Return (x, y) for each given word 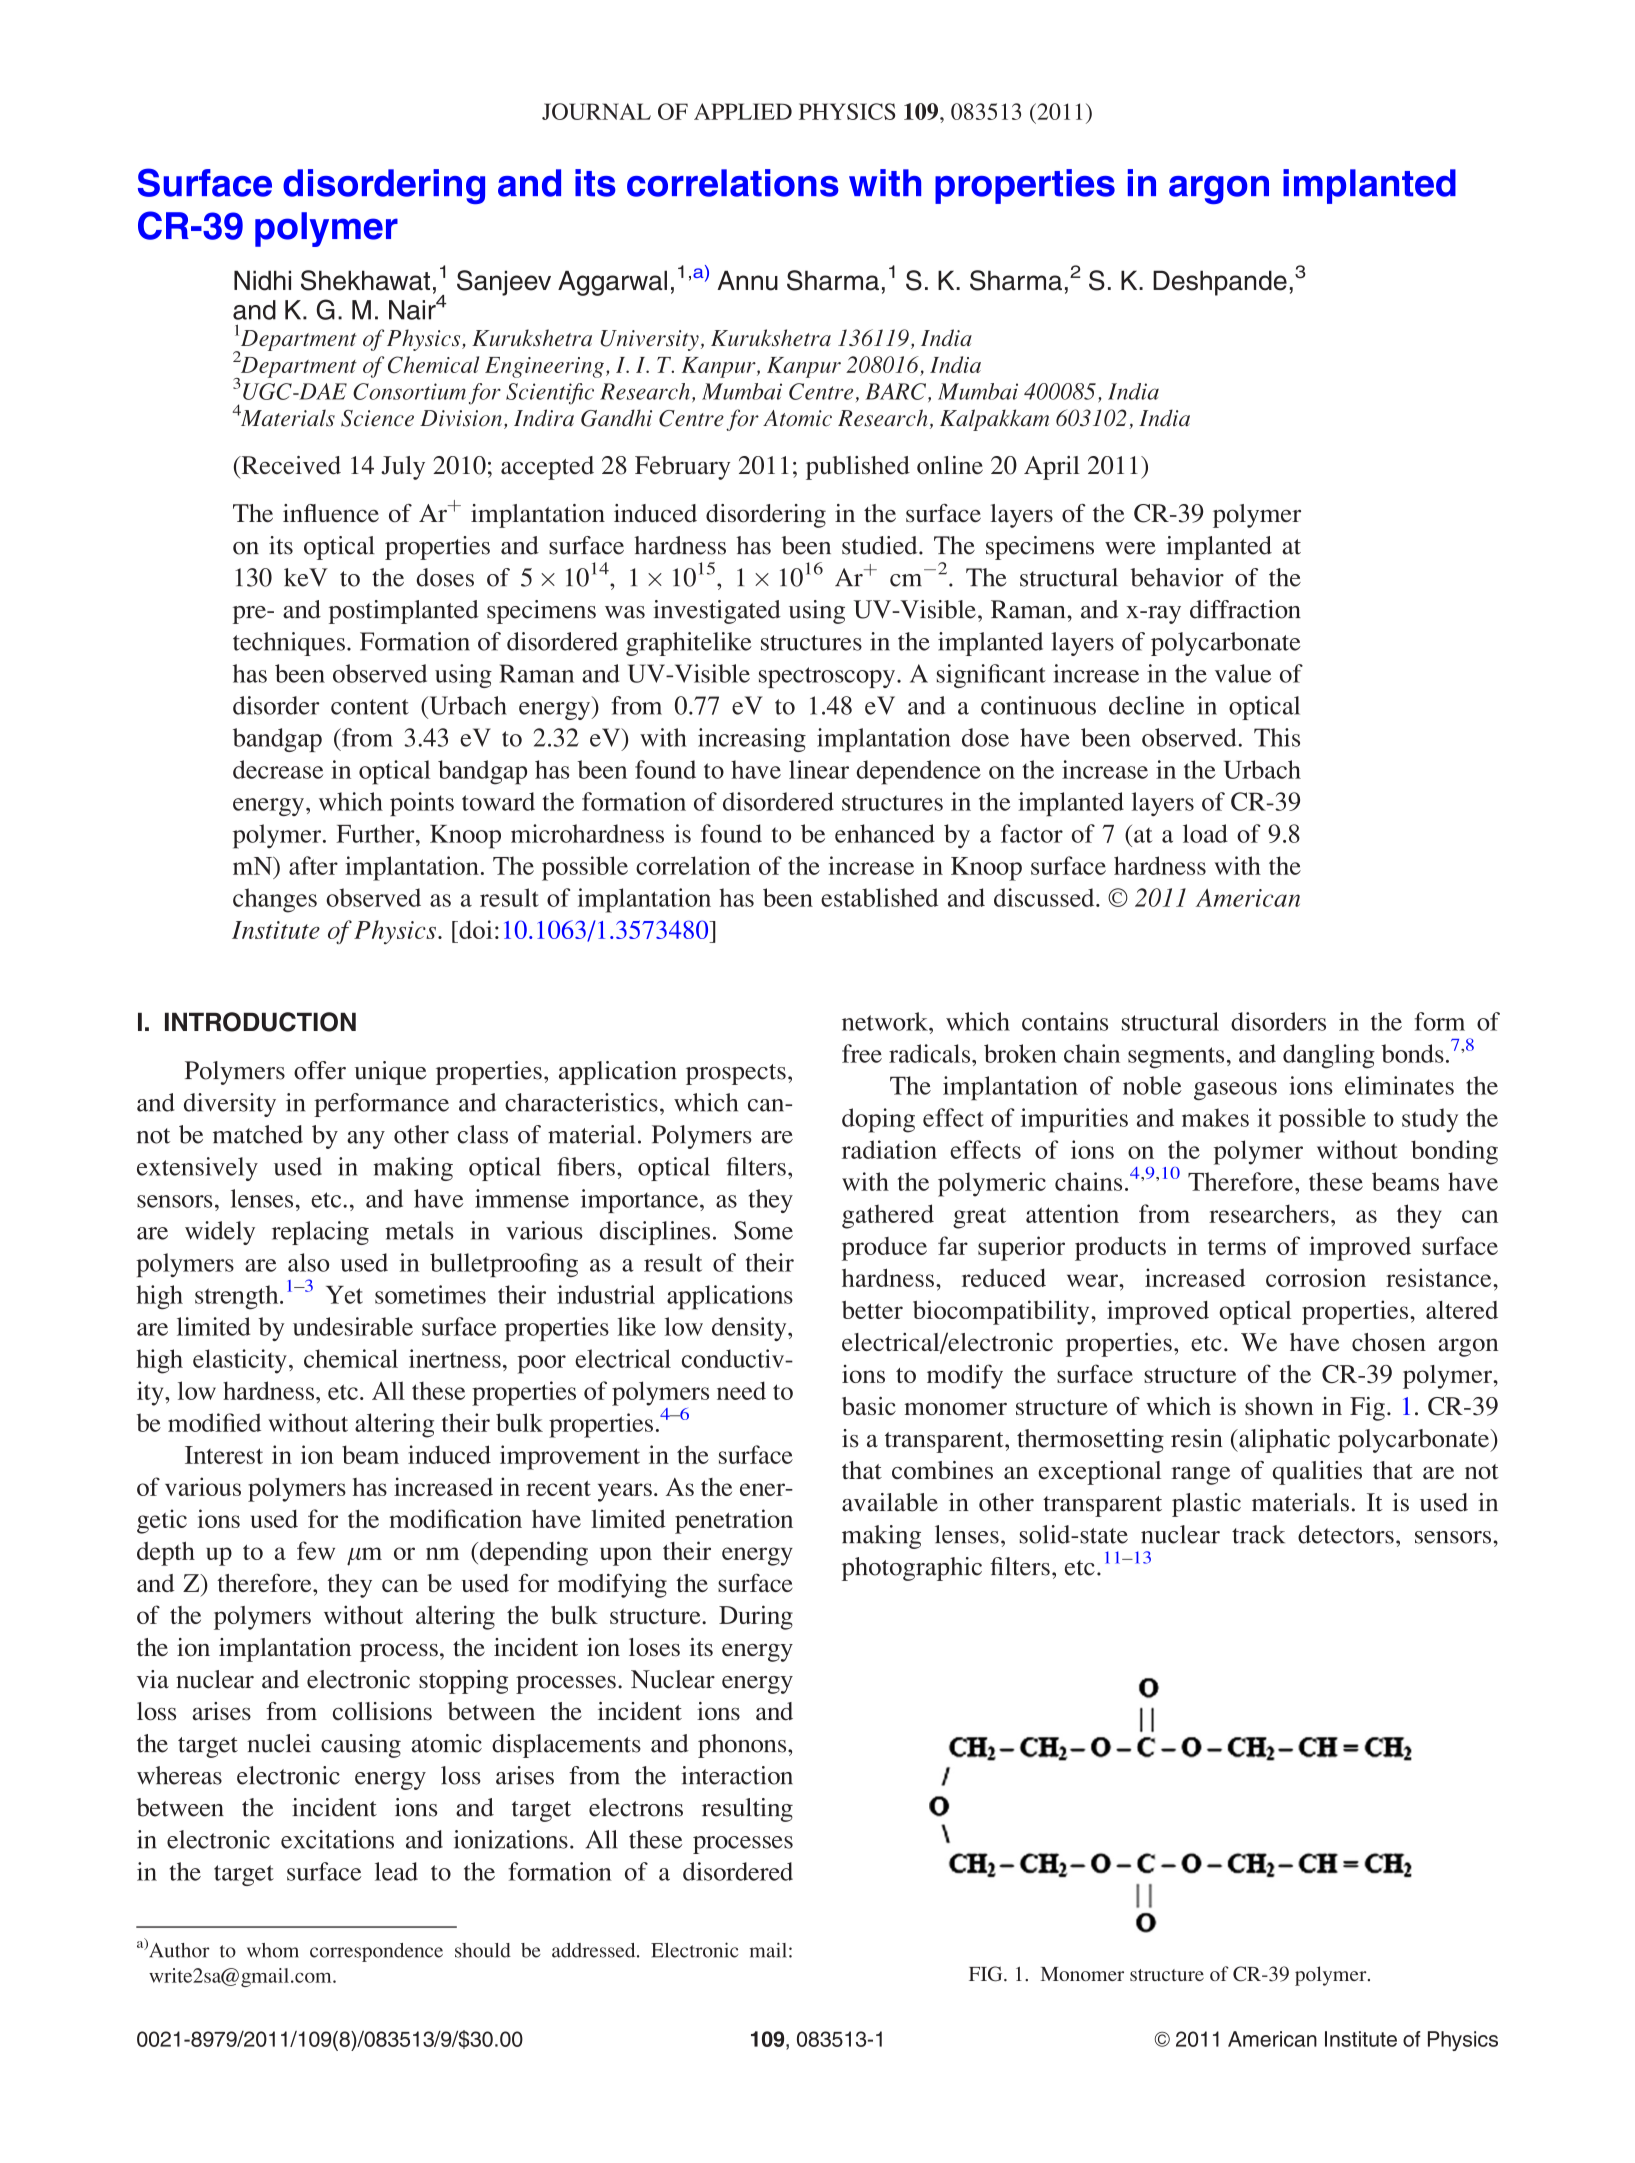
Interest (224, 1455)
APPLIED (743, 111)
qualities (1317, 1473)
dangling (1329, 1056)
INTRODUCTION (260, 1022)
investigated (717, 612)
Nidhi (262, 280)
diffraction (1245, 609)
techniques (289, 644)
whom (273, 1950)
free (862, 1053)
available (890, 1502)
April (1052, 468)
